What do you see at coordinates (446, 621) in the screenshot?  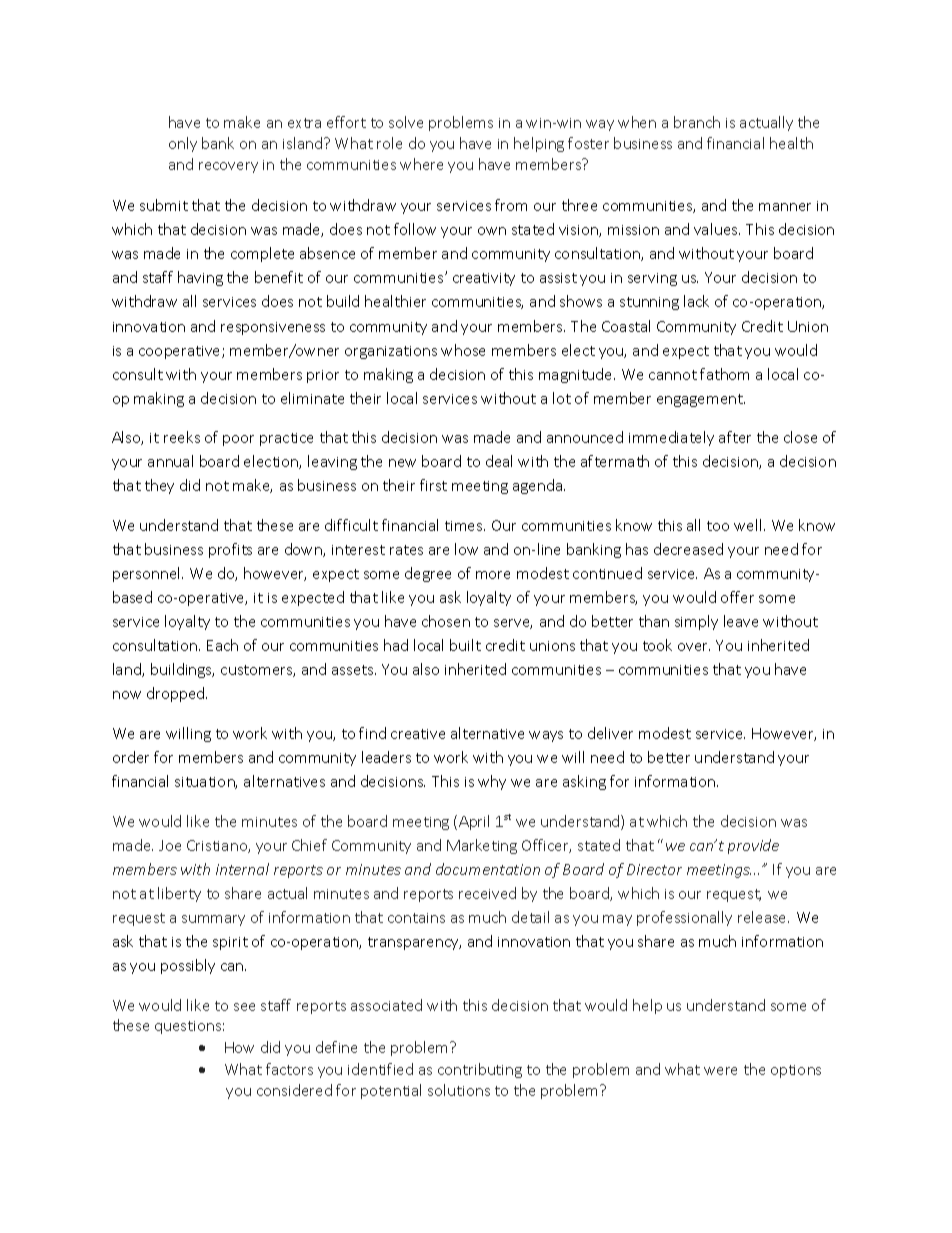 I see `chosen` at bounding box center [446, 621].
